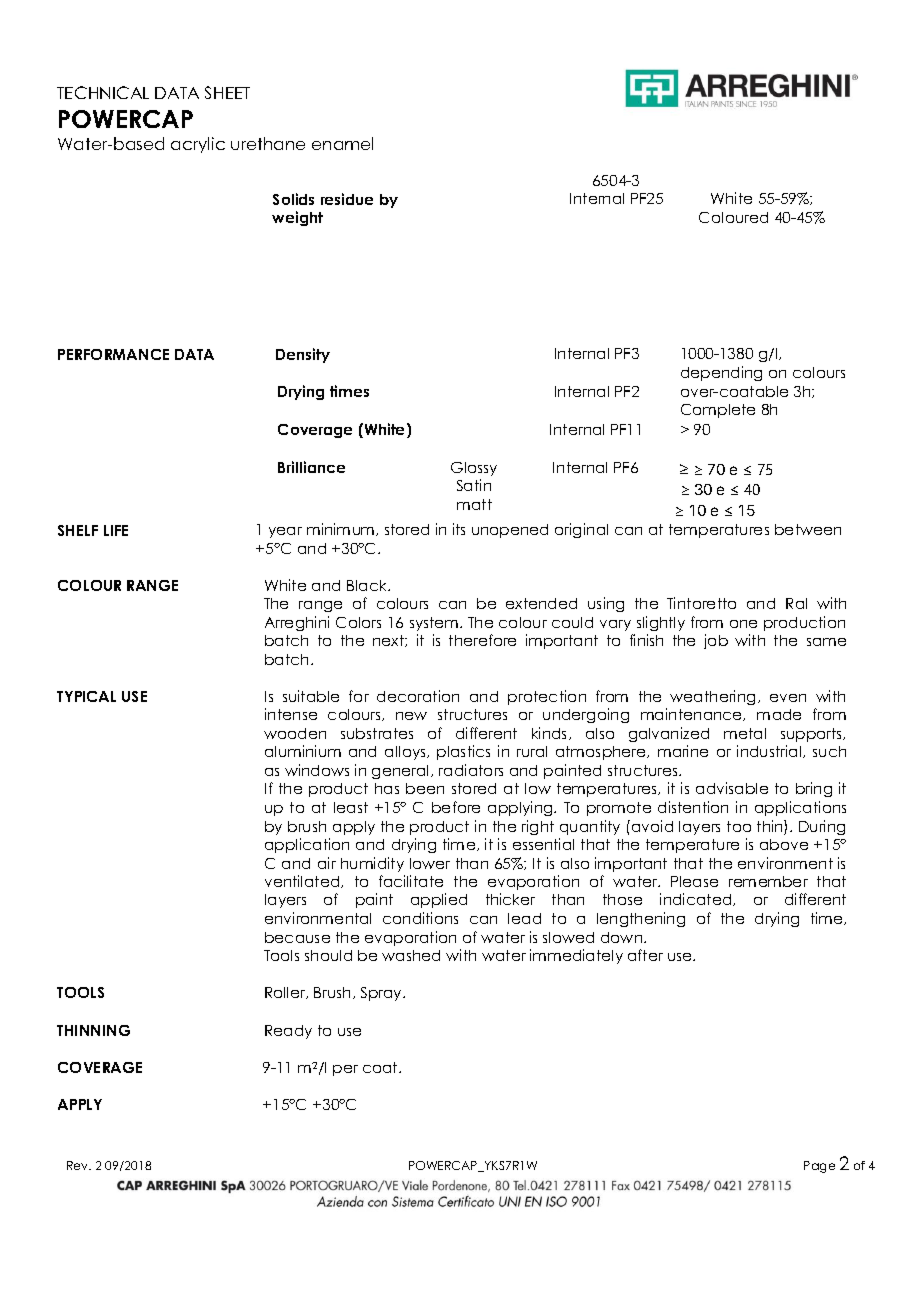  What do you see at coordinates (718, 411) in the screenshot?
I see `Complete` at bounding box center [718, 411].
